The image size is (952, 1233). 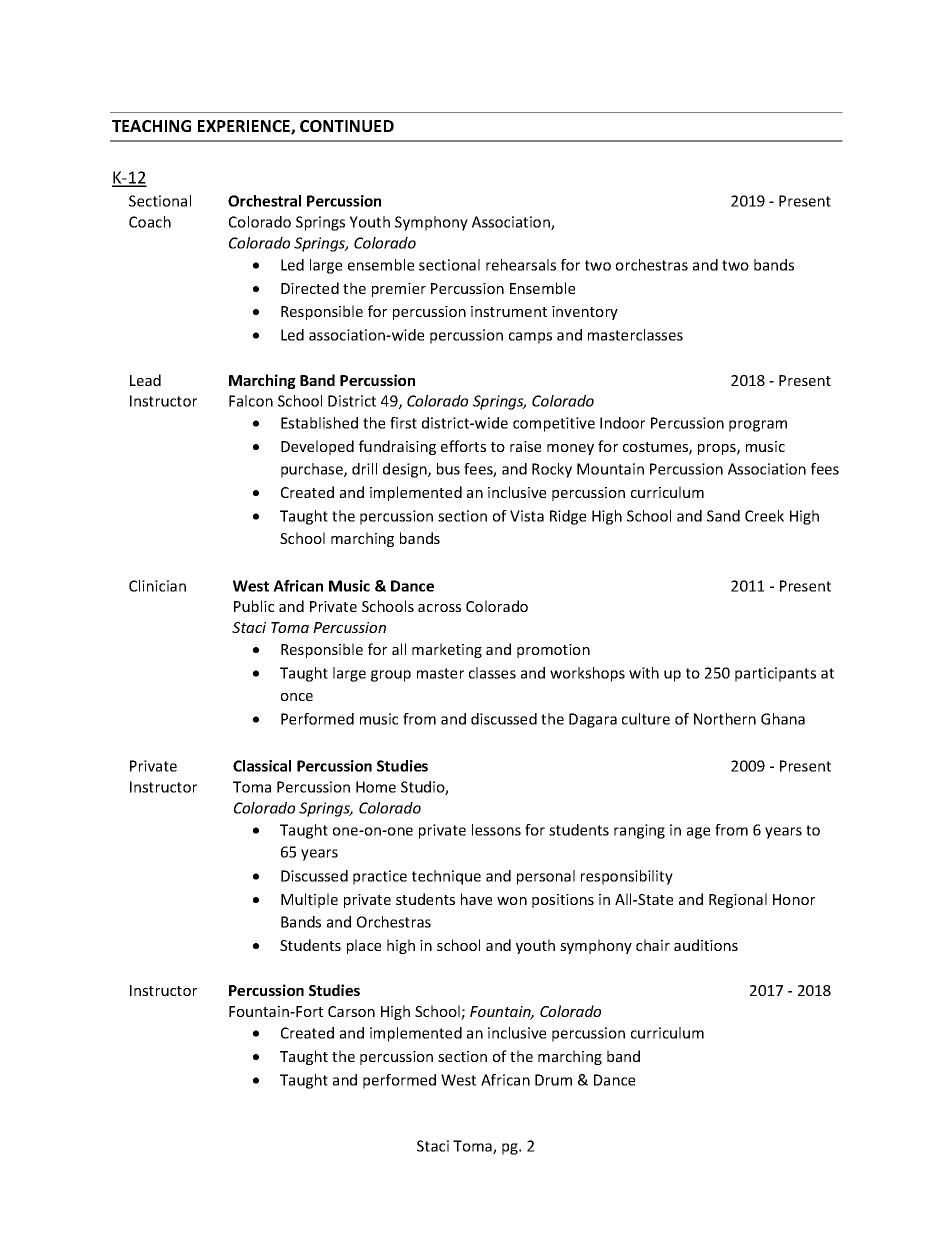 I want to click on Carson, so click(x=351, y=1011).
